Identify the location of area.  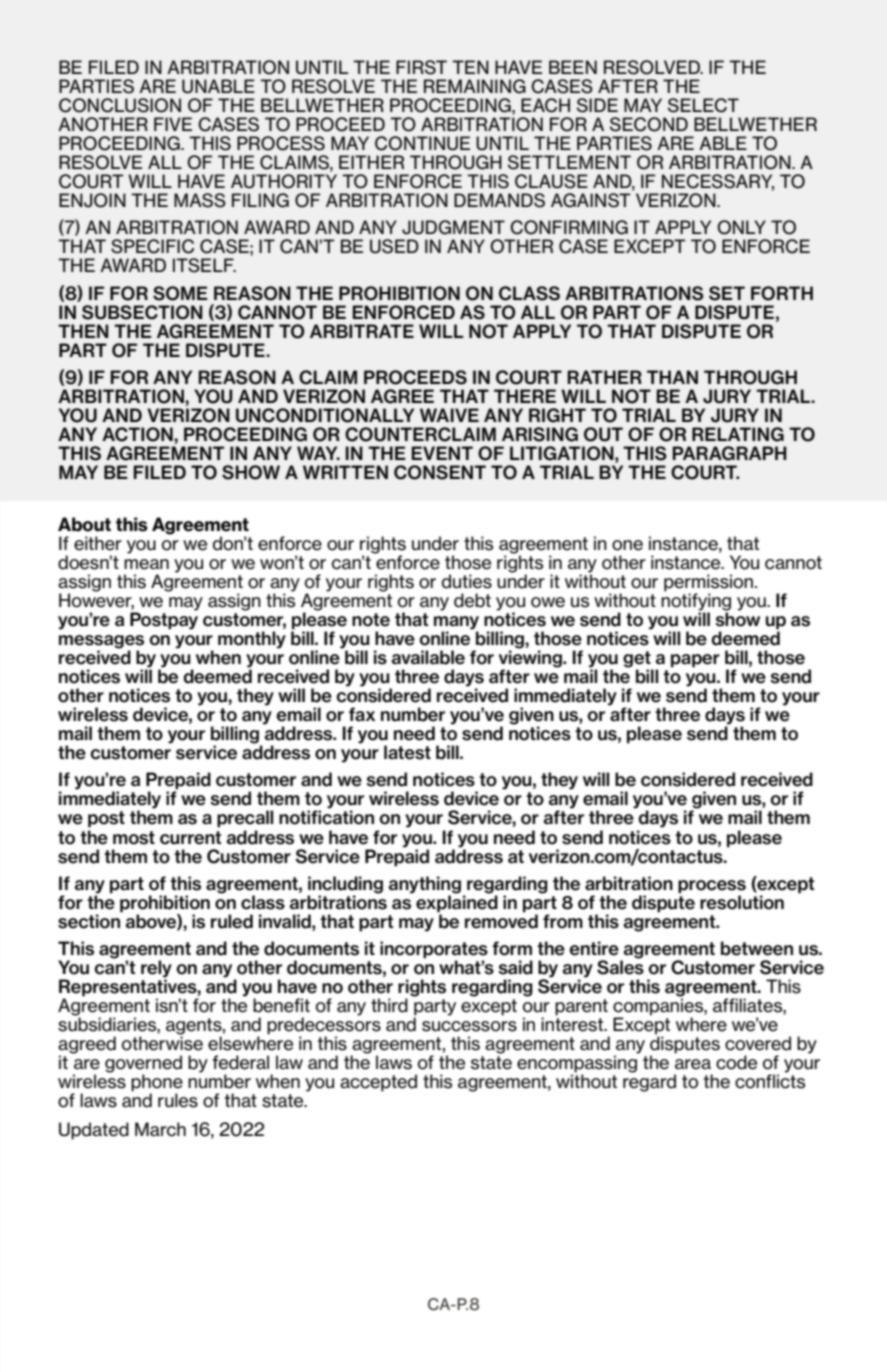
(693, 1064).
